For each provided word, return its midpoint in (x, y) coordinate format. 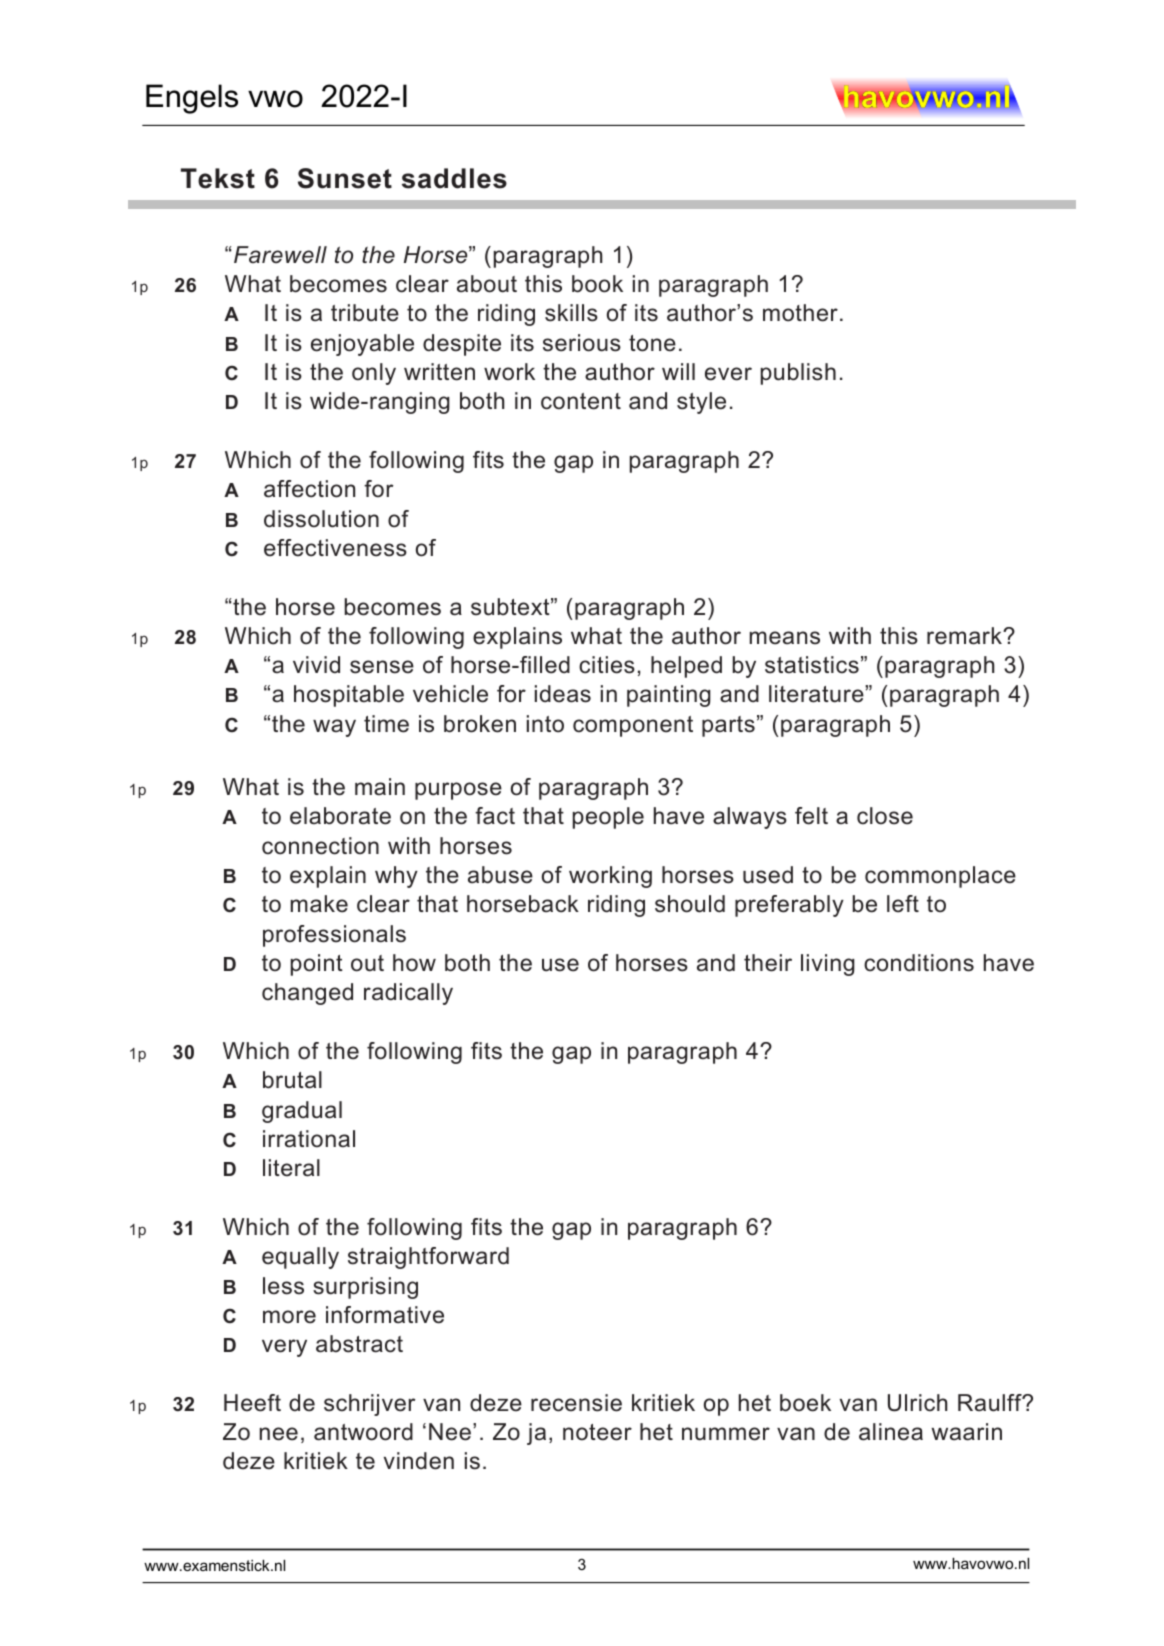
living (828, 965)
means (785, 638)
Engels (192, 99)
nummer (726, 1434)
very (284, 1348)
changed (307, 994)
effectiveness (335, 548)
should (690, 904)
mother (800, 313)
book (597, 284)
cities (607, 665)
